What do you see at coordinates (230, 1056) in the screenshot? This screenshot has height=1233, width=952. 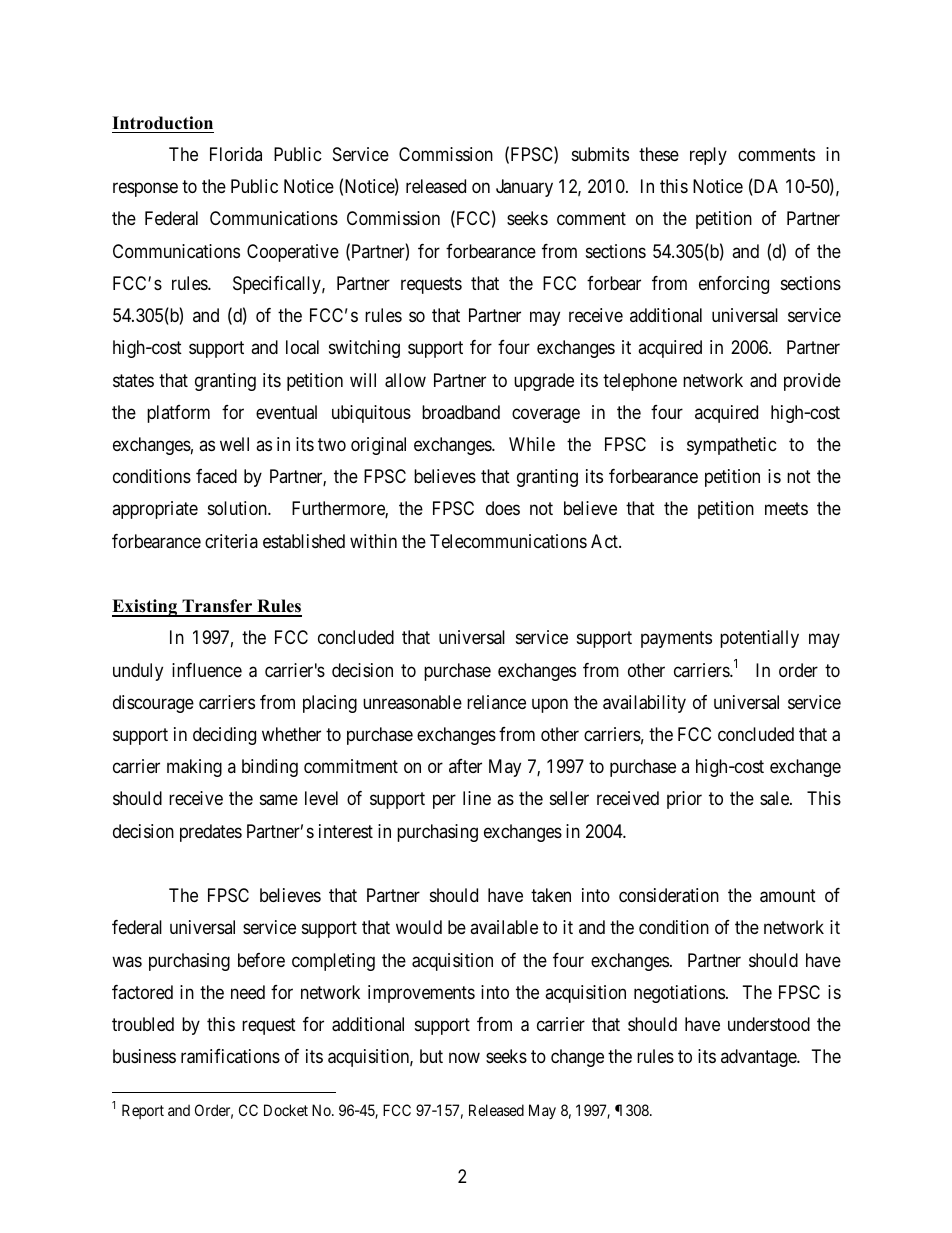 I see `ramifications` at bounding box center [230, 1056].
